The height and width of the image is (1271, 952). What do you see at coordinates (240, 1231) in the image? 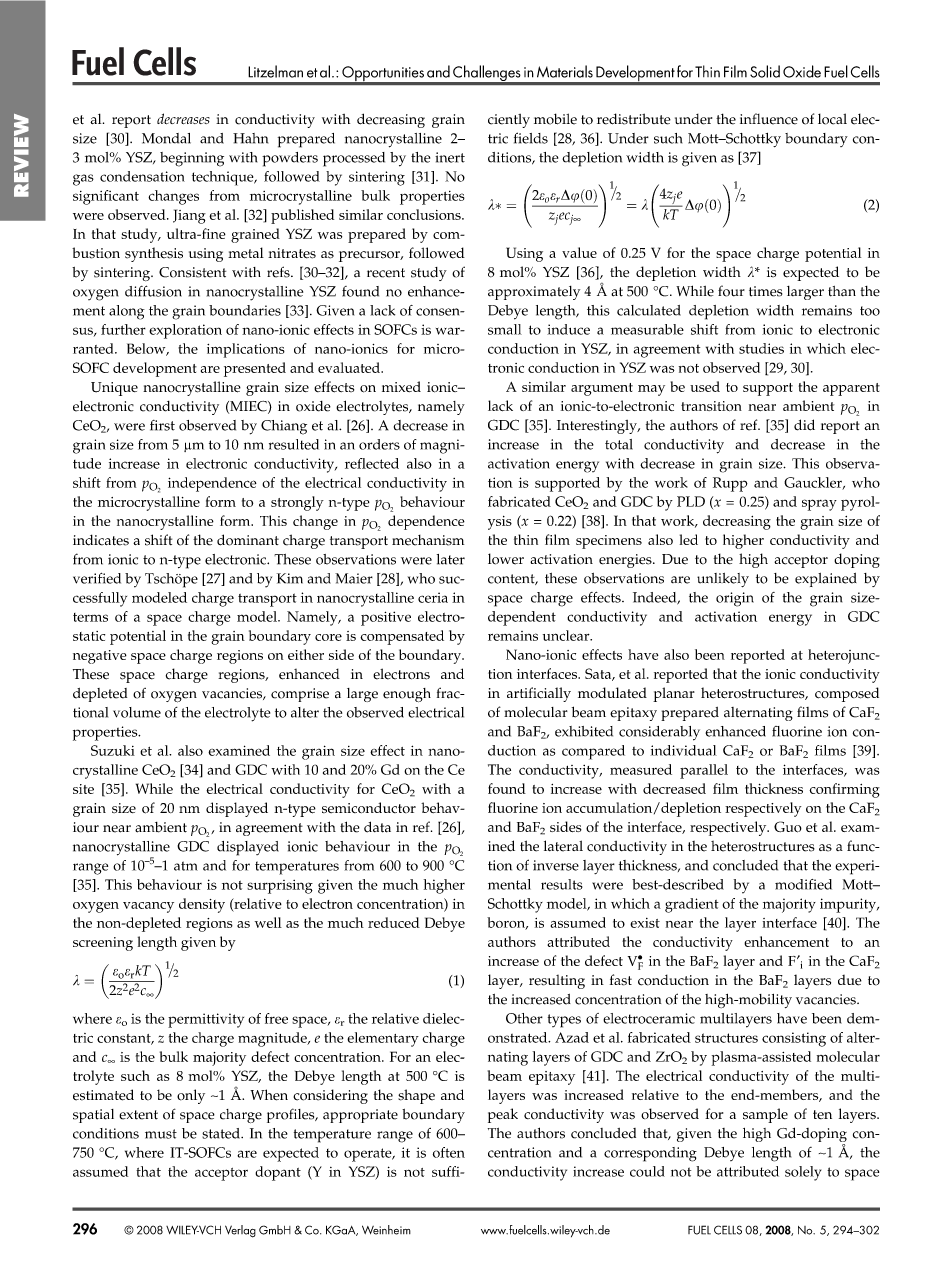
I see `Verlag` at bounding box center [240, 1231].
